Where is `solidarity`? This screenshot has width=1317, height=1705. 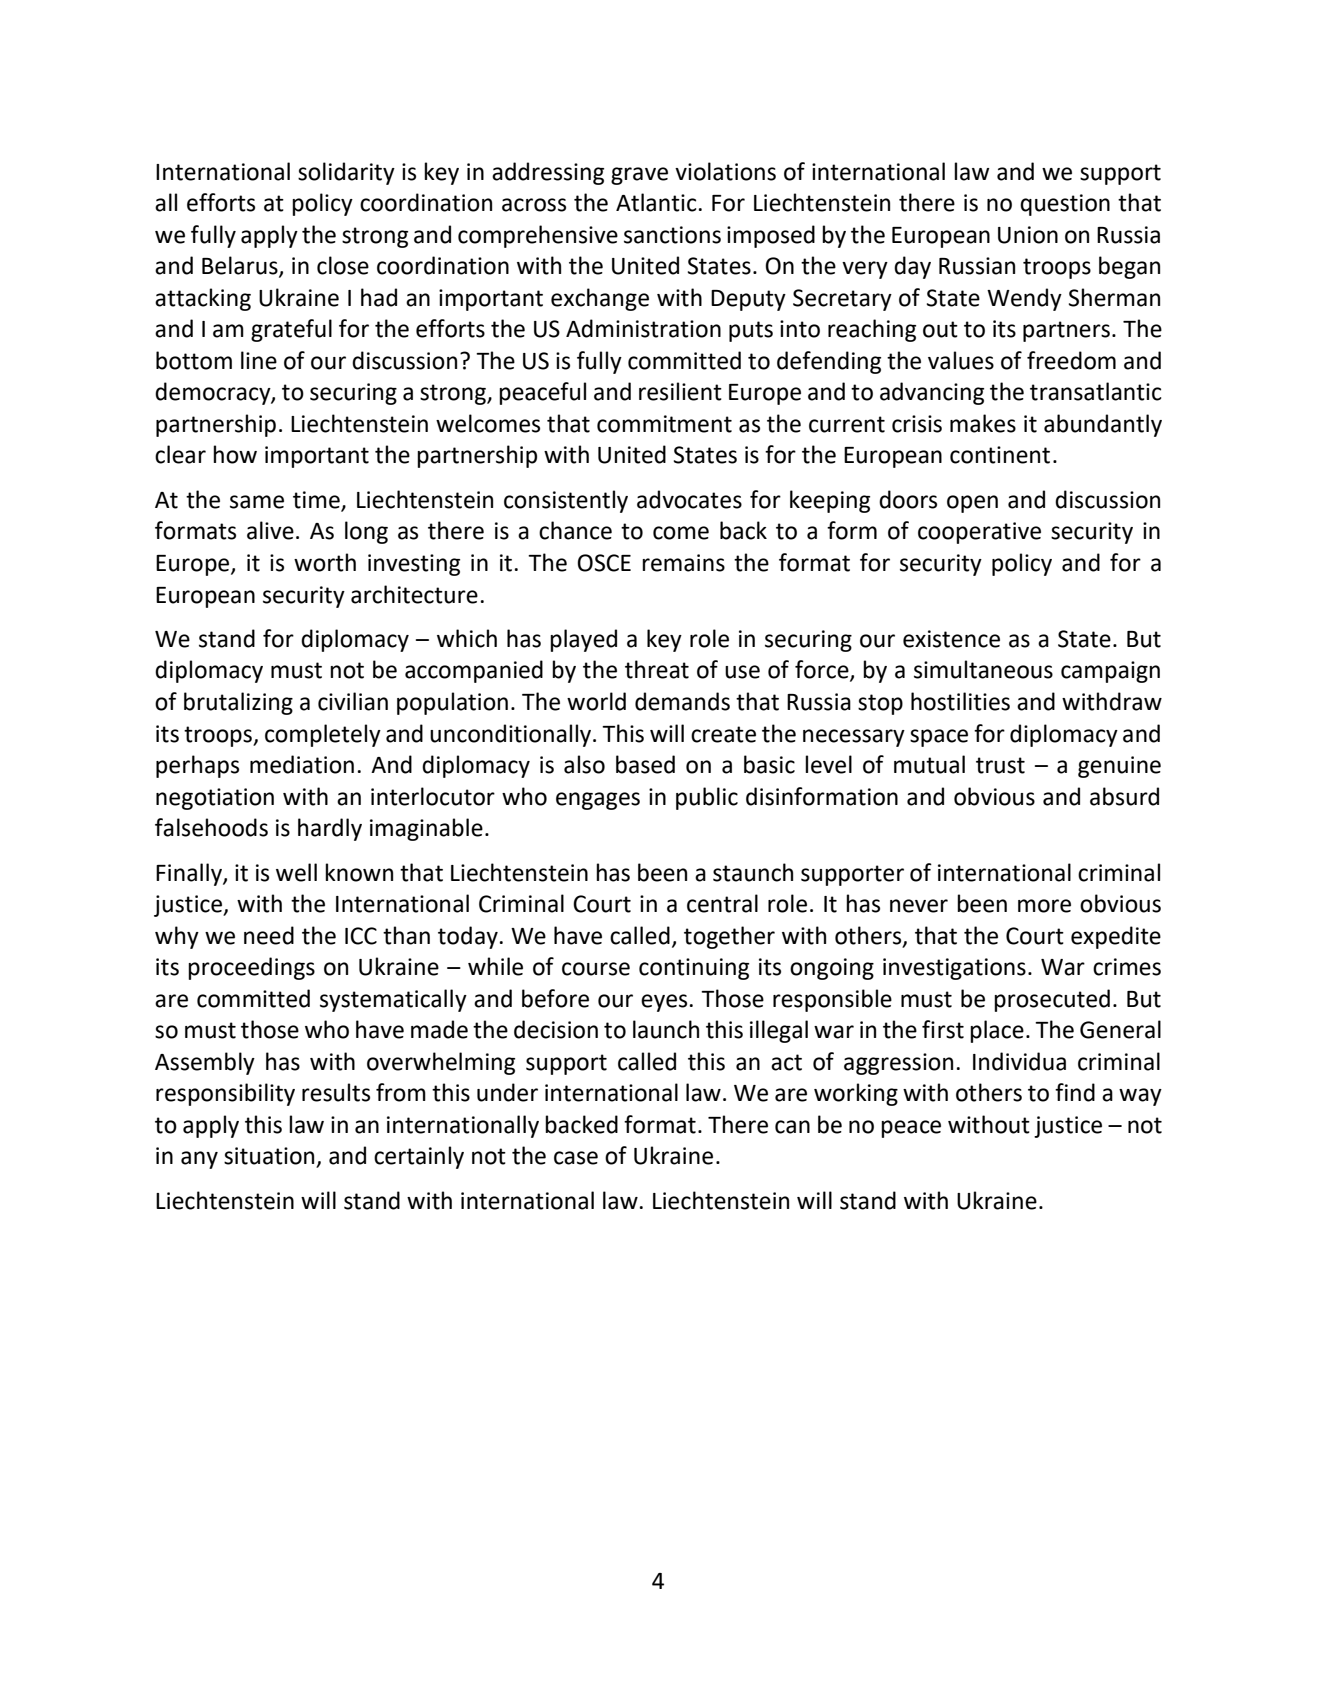 solidarity is located at coordinates (346, 173).
